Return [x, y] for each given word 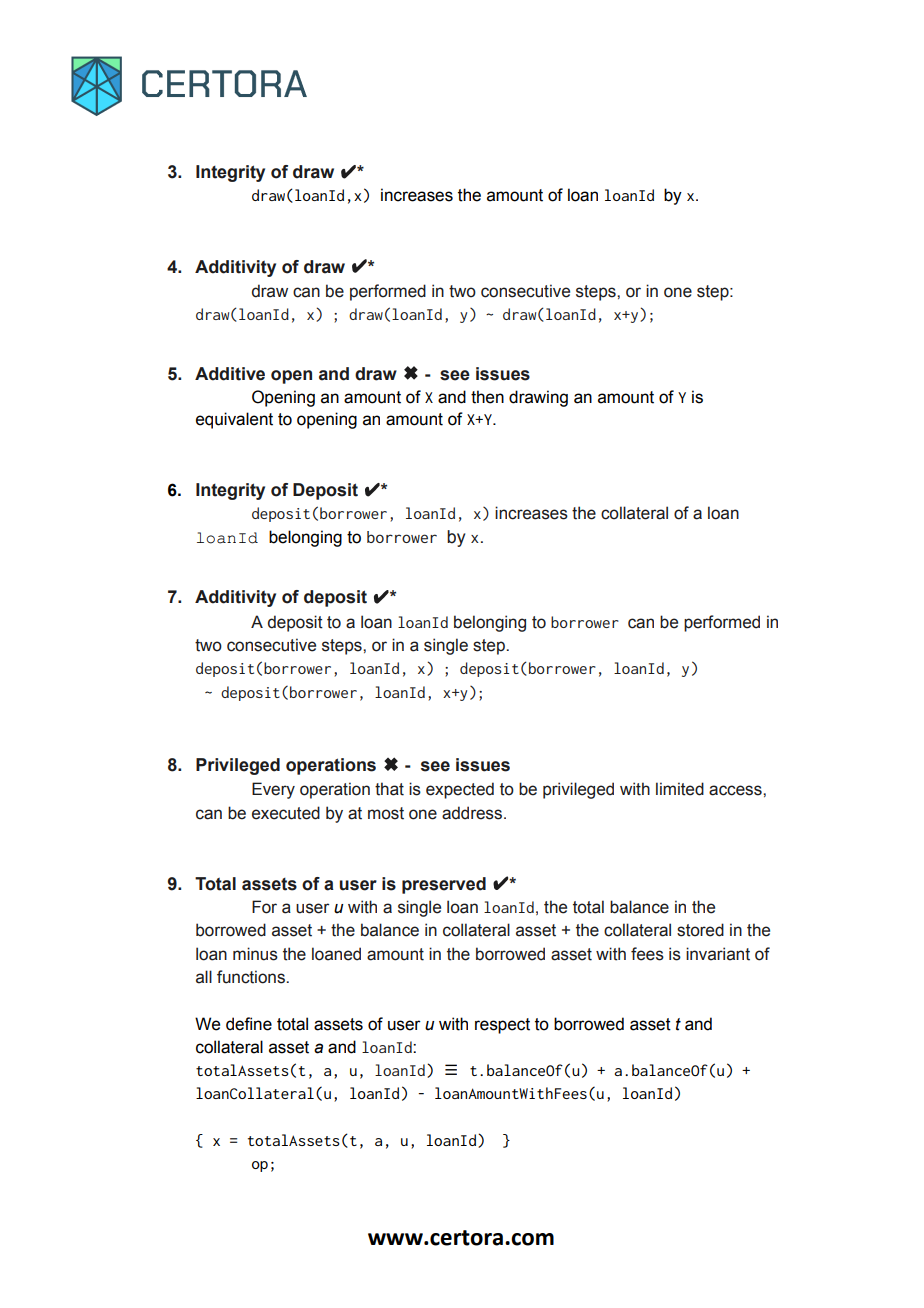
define [249, 1024]
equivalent [234, 420]
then [487, 397]
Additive [230, 374]
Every [273, 790]
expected [460, 790]
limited [680, 789]
